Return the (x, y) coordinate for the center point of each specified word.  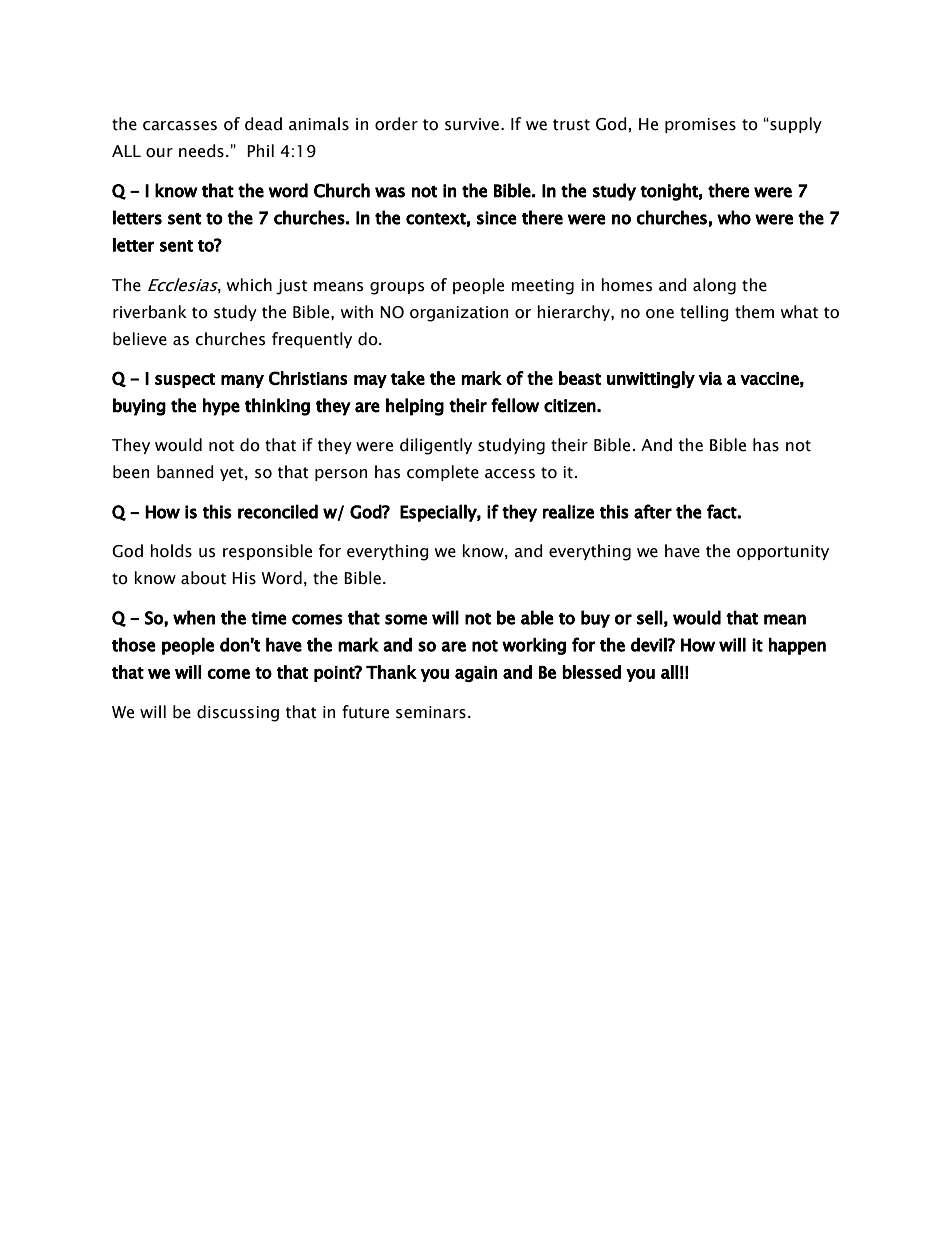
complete (443, 473)
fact (722, 511)
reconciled (278, 511)
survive (472, 124)
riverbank (150, 312)
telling (704, 313)
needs (201, 151)
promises (700, 125)
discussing (238, 713)
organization (459, 314)
